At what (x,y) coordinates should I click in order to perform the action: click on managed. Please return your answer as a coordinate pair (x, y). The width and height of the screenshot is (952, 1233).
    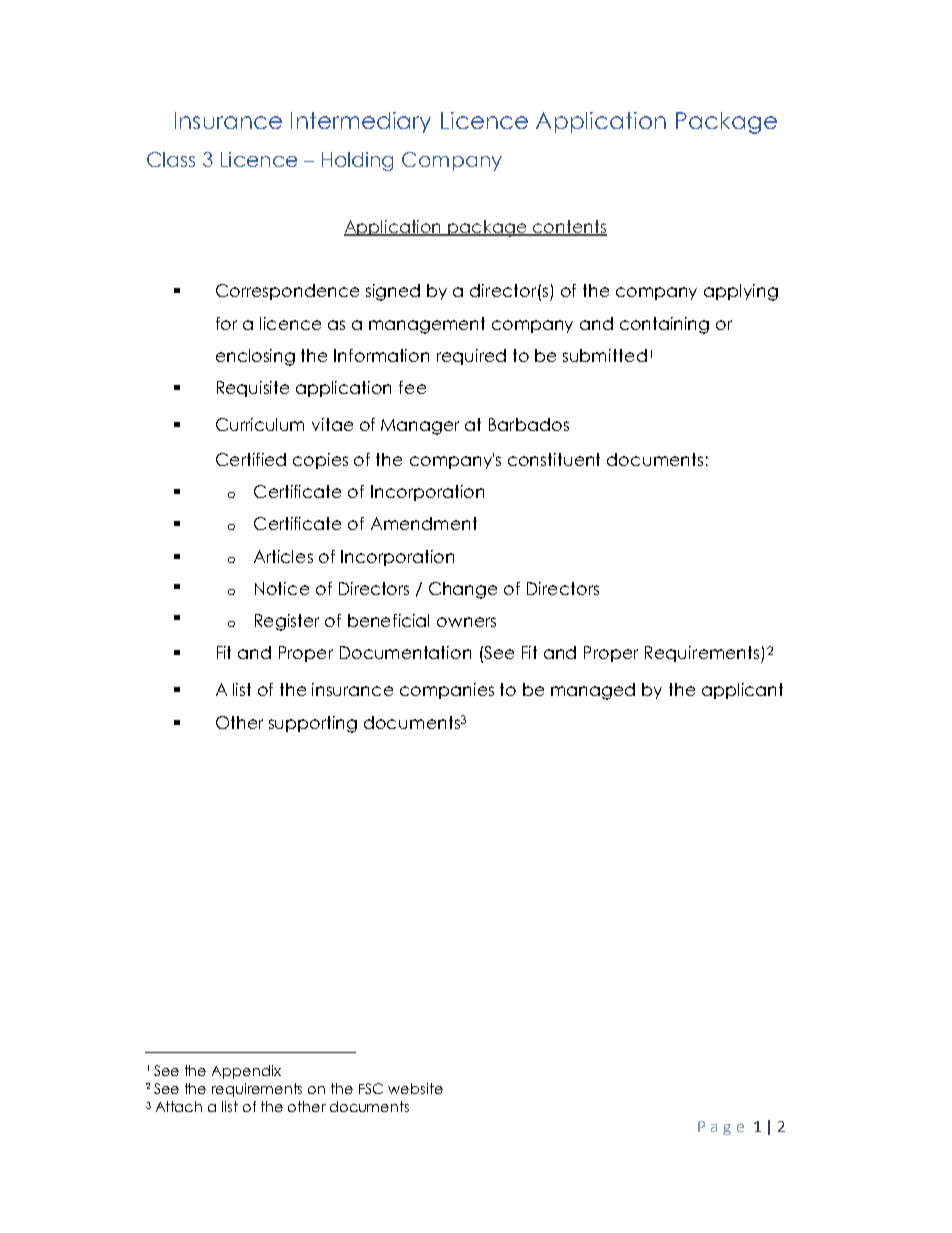
    Looking at the image, I should click on (593, 691).
